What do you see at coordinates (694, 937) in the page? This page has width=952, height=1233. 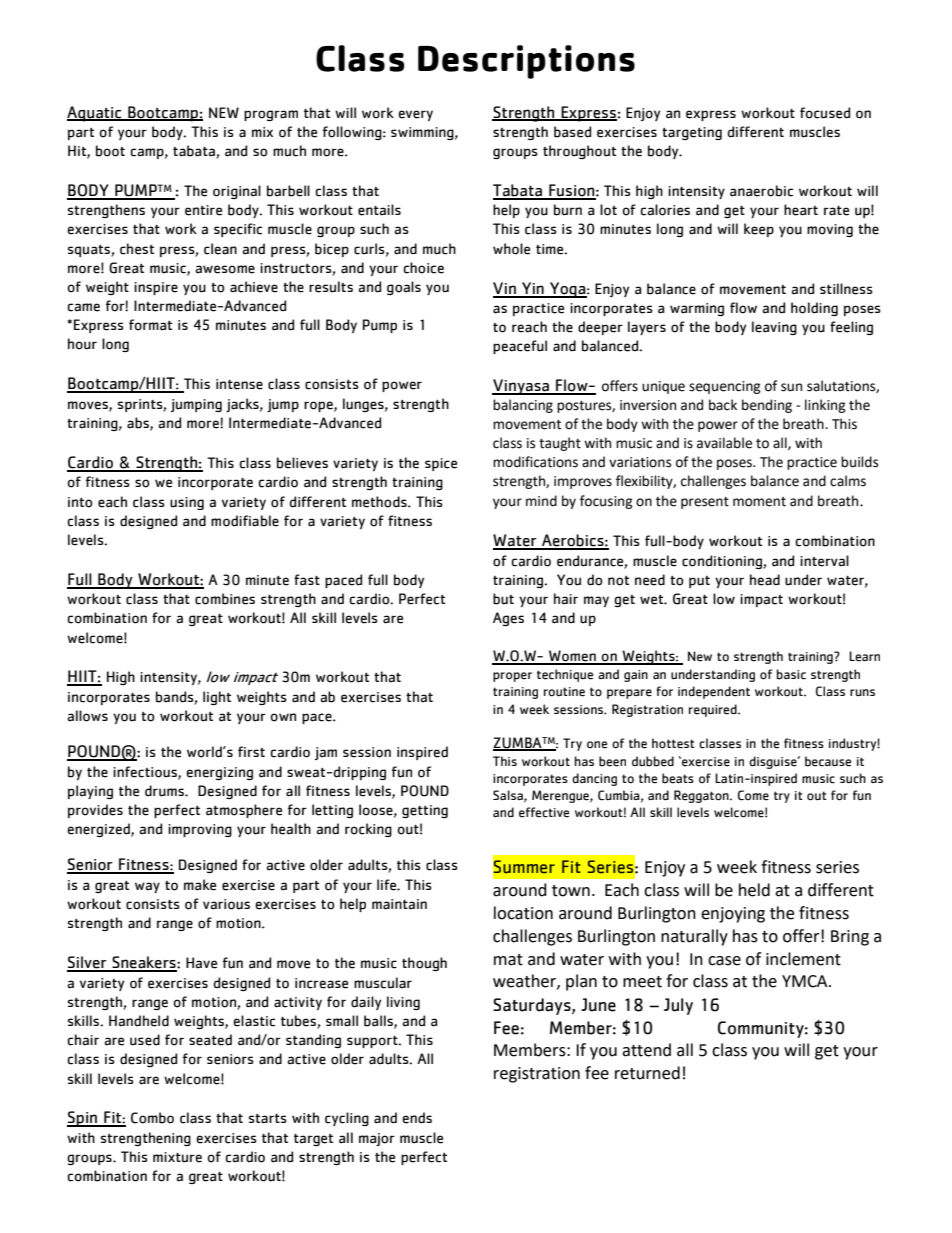 I see `naturally` at bounding box center [694, 937].
